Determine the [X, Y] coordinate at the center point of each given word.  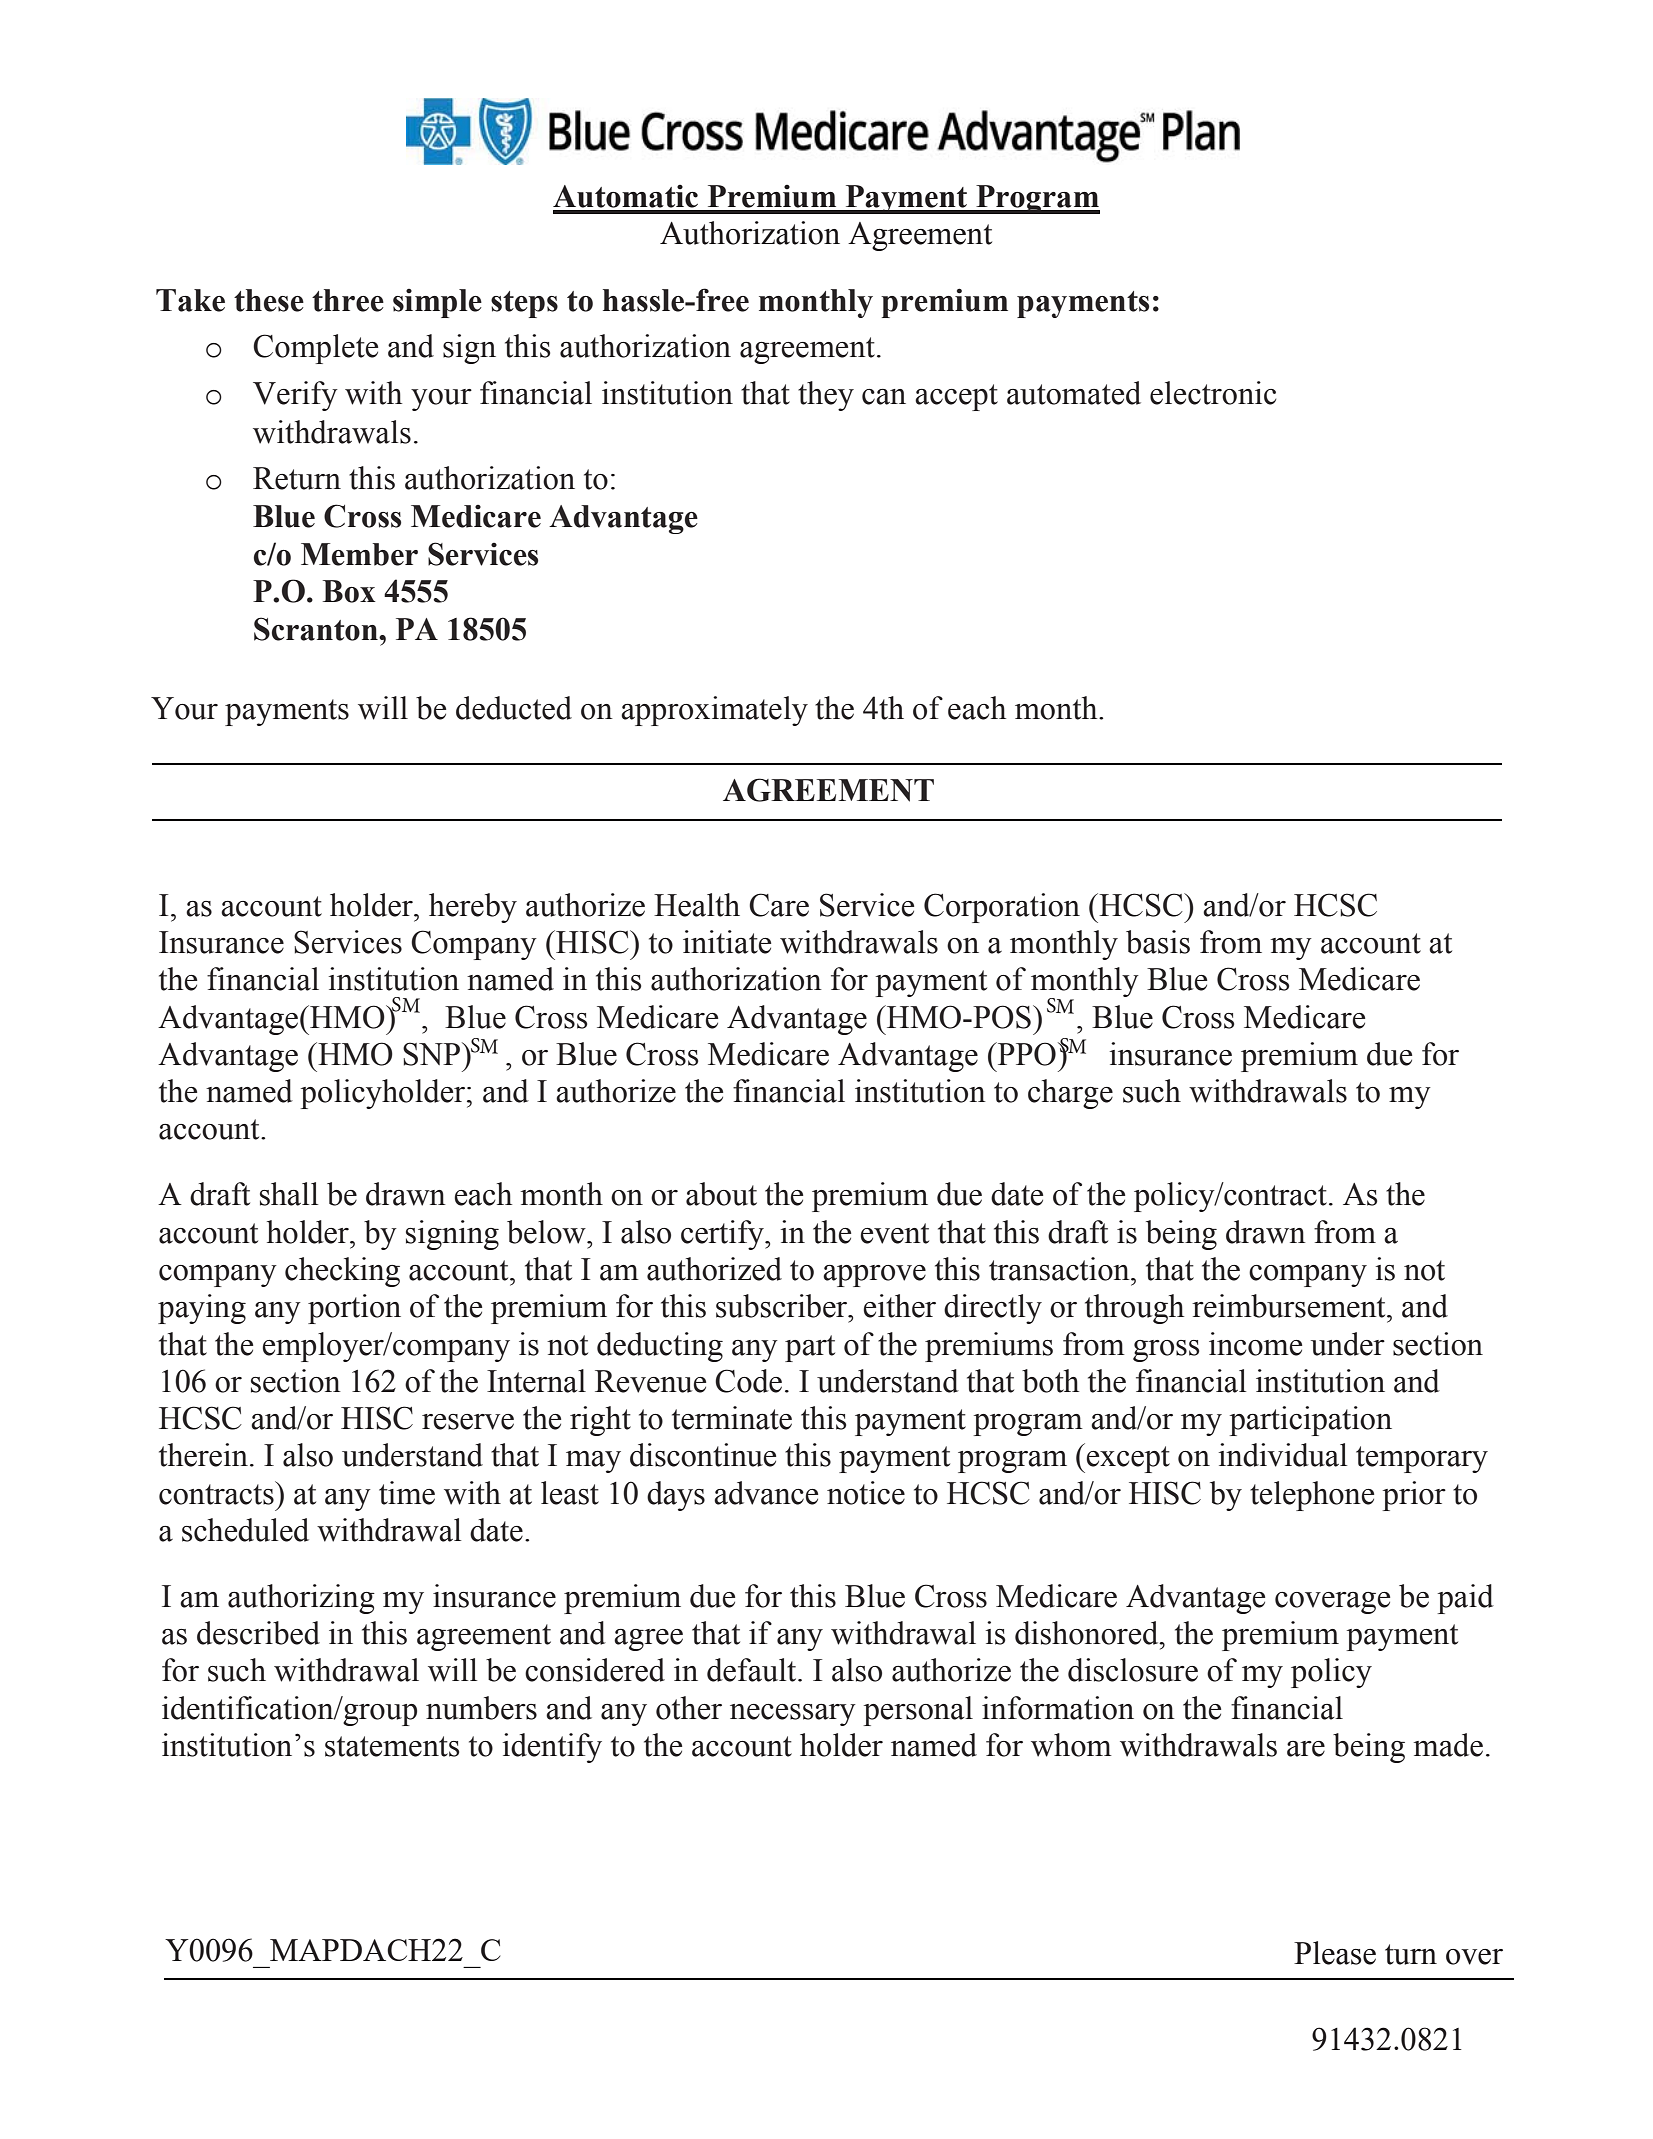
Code [748, 1381]
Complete [315, 349]
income [1255, 1344]
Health [697, 905]
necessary [793, 1715]
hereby [473, 908]
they [826, 396]
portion [354, 1309]
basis [1158, 942]
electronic [1213, 393]
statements [392, 1746]
